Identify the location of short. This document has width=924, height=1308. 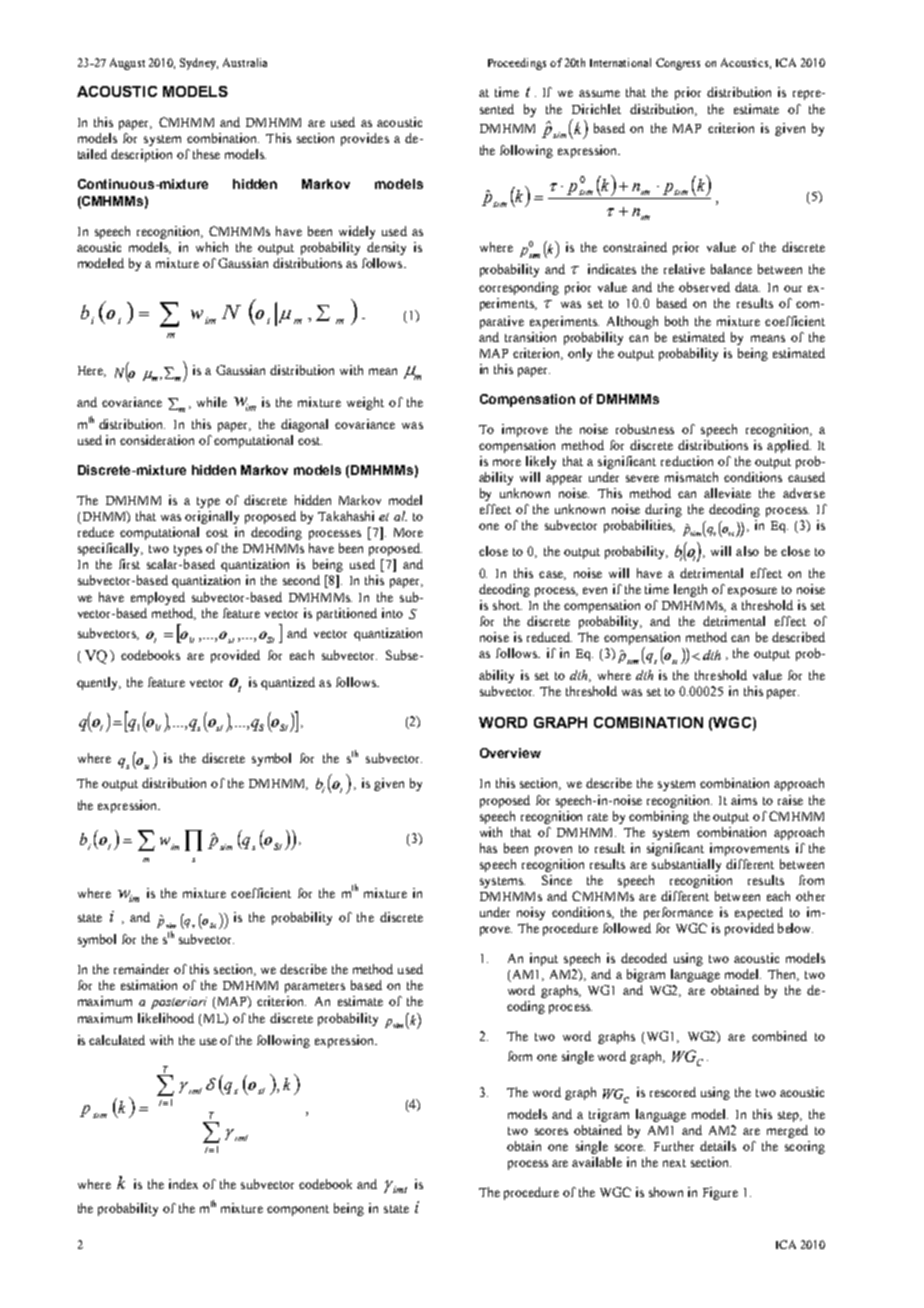
(507, 605).
